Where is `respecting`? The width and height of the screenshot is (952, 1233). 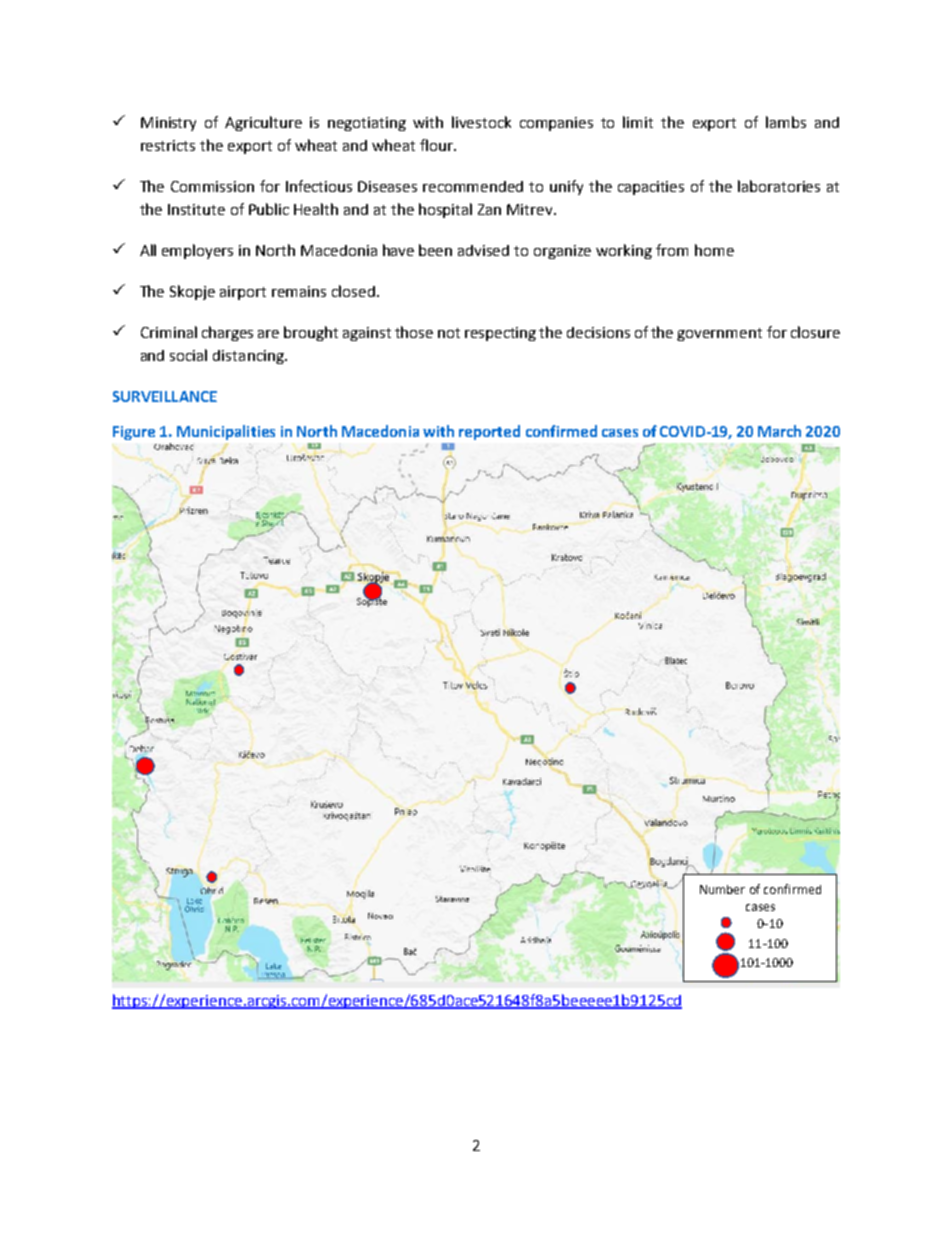
respecting is located at coordinates (500, 334).
